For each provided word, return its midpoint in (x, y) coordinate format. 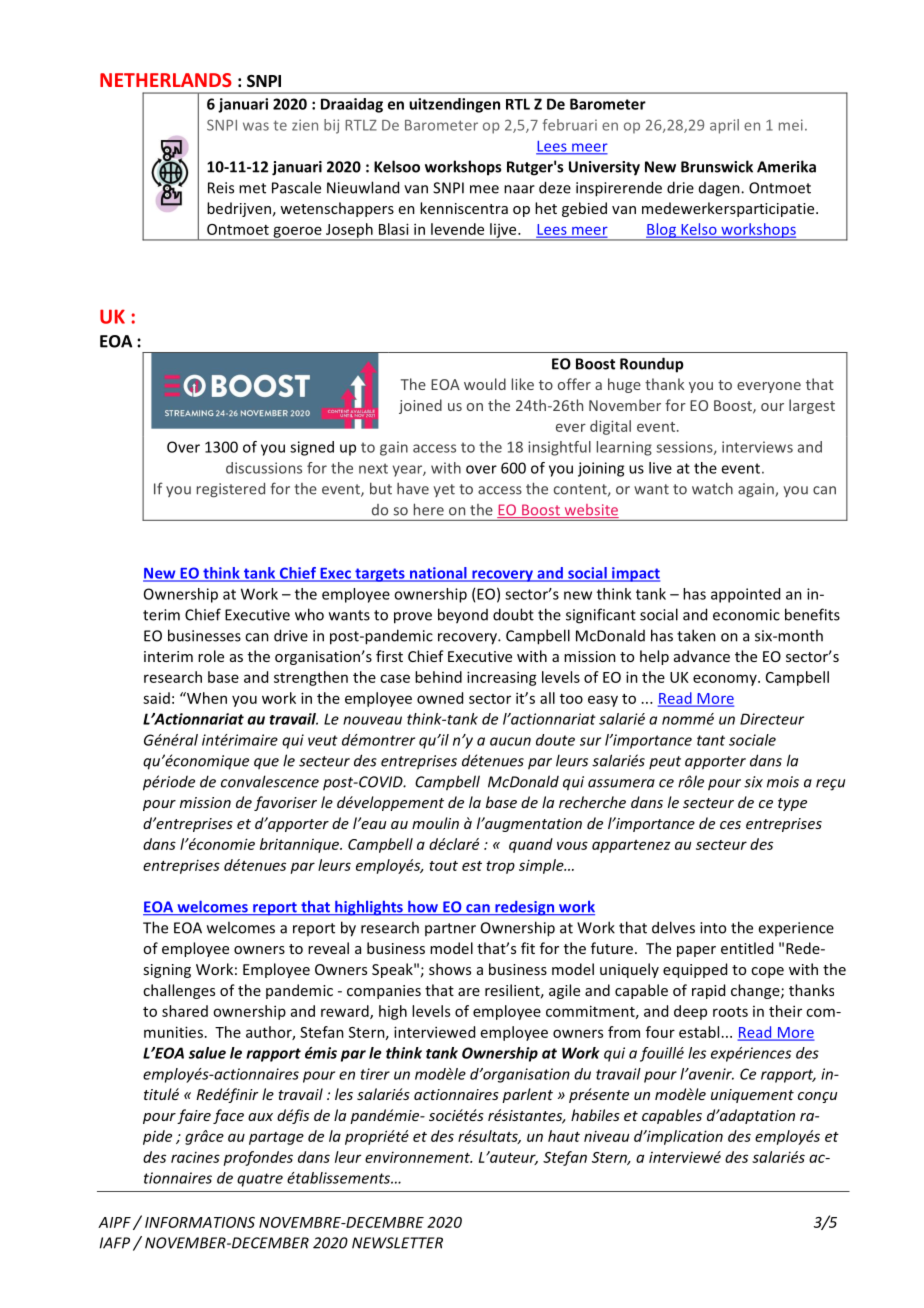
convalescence (270, 781)
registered (231, 490)
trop (500, 867)
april (724, 126)
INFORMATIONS (200, 1222)
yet (444, 490)
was (256, 126)
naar (519, 189)
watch (712, 488)
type (792, 804)
